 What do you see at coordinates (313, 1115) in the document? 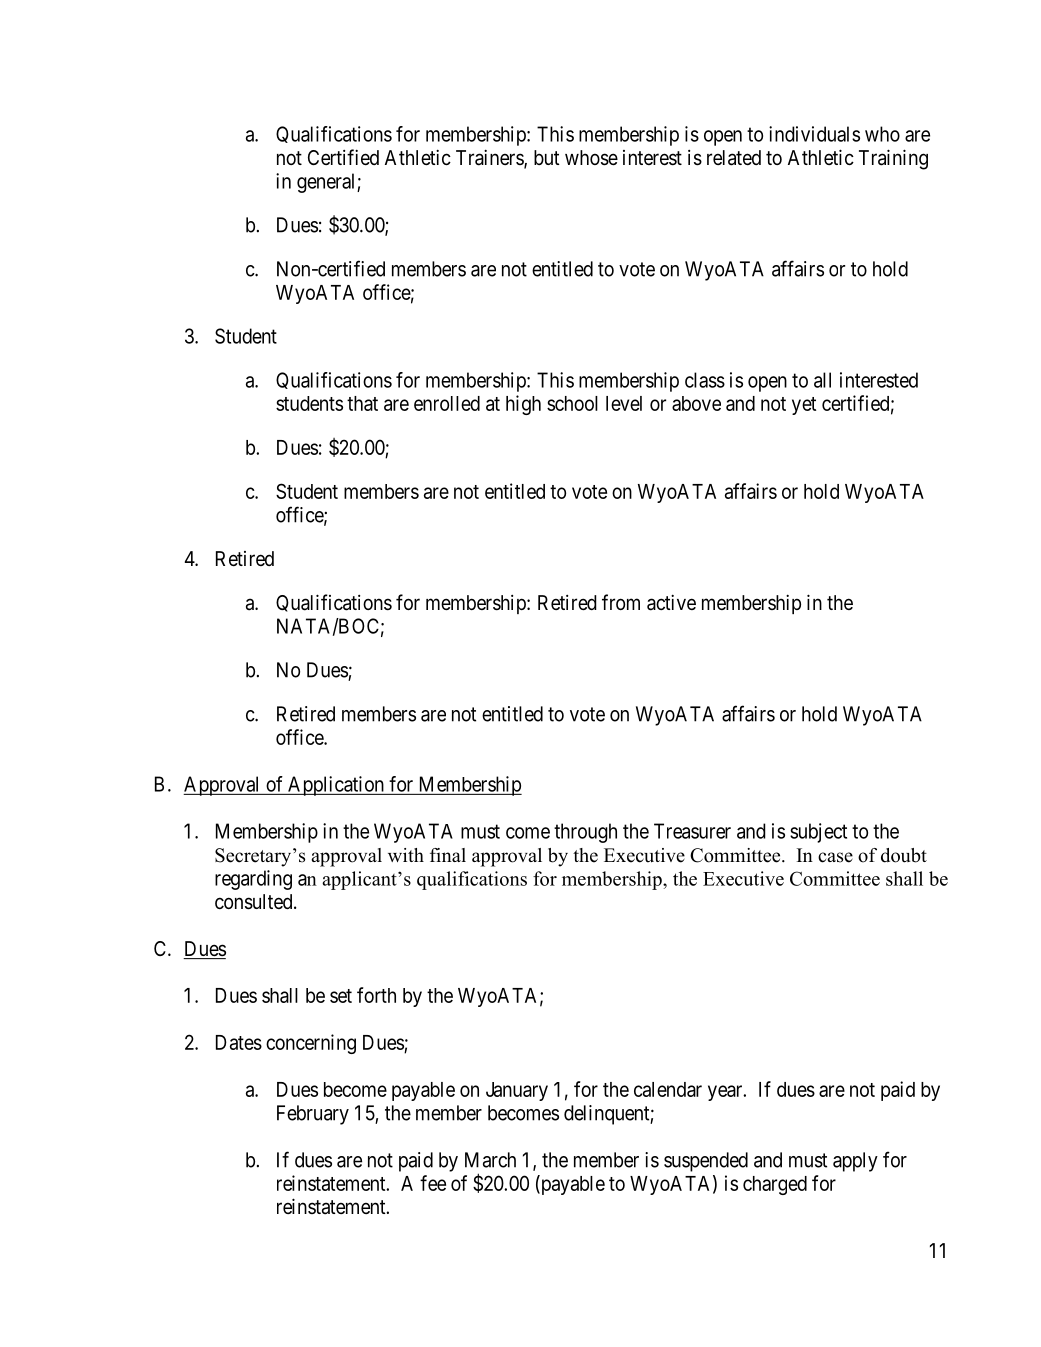
I see `February` at bounding box center [313, 1115].
